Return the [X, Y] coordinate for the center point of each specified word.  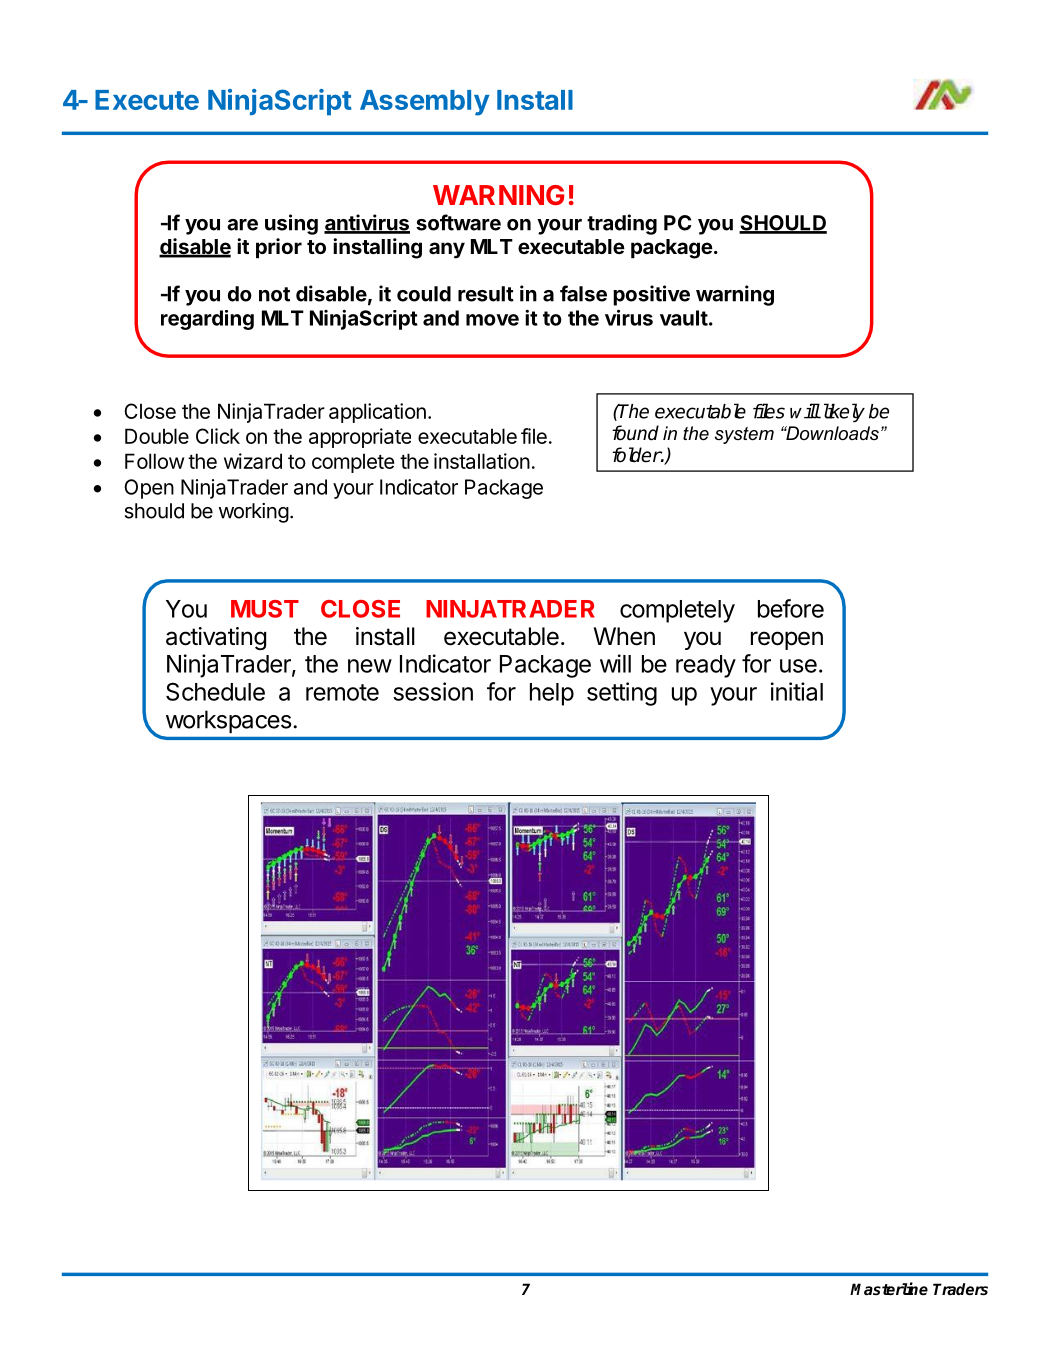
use [798, 666]
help [552, 694]
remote [342, 692]
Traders [960, 1289]
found [635, 433]
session [433, 691]
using [291, 224]
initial [797, 691]
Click [218, 436]
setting [622, 694]
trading [622, 224]
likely [842, 412]
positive [651, 295]
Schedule [215, 691]
